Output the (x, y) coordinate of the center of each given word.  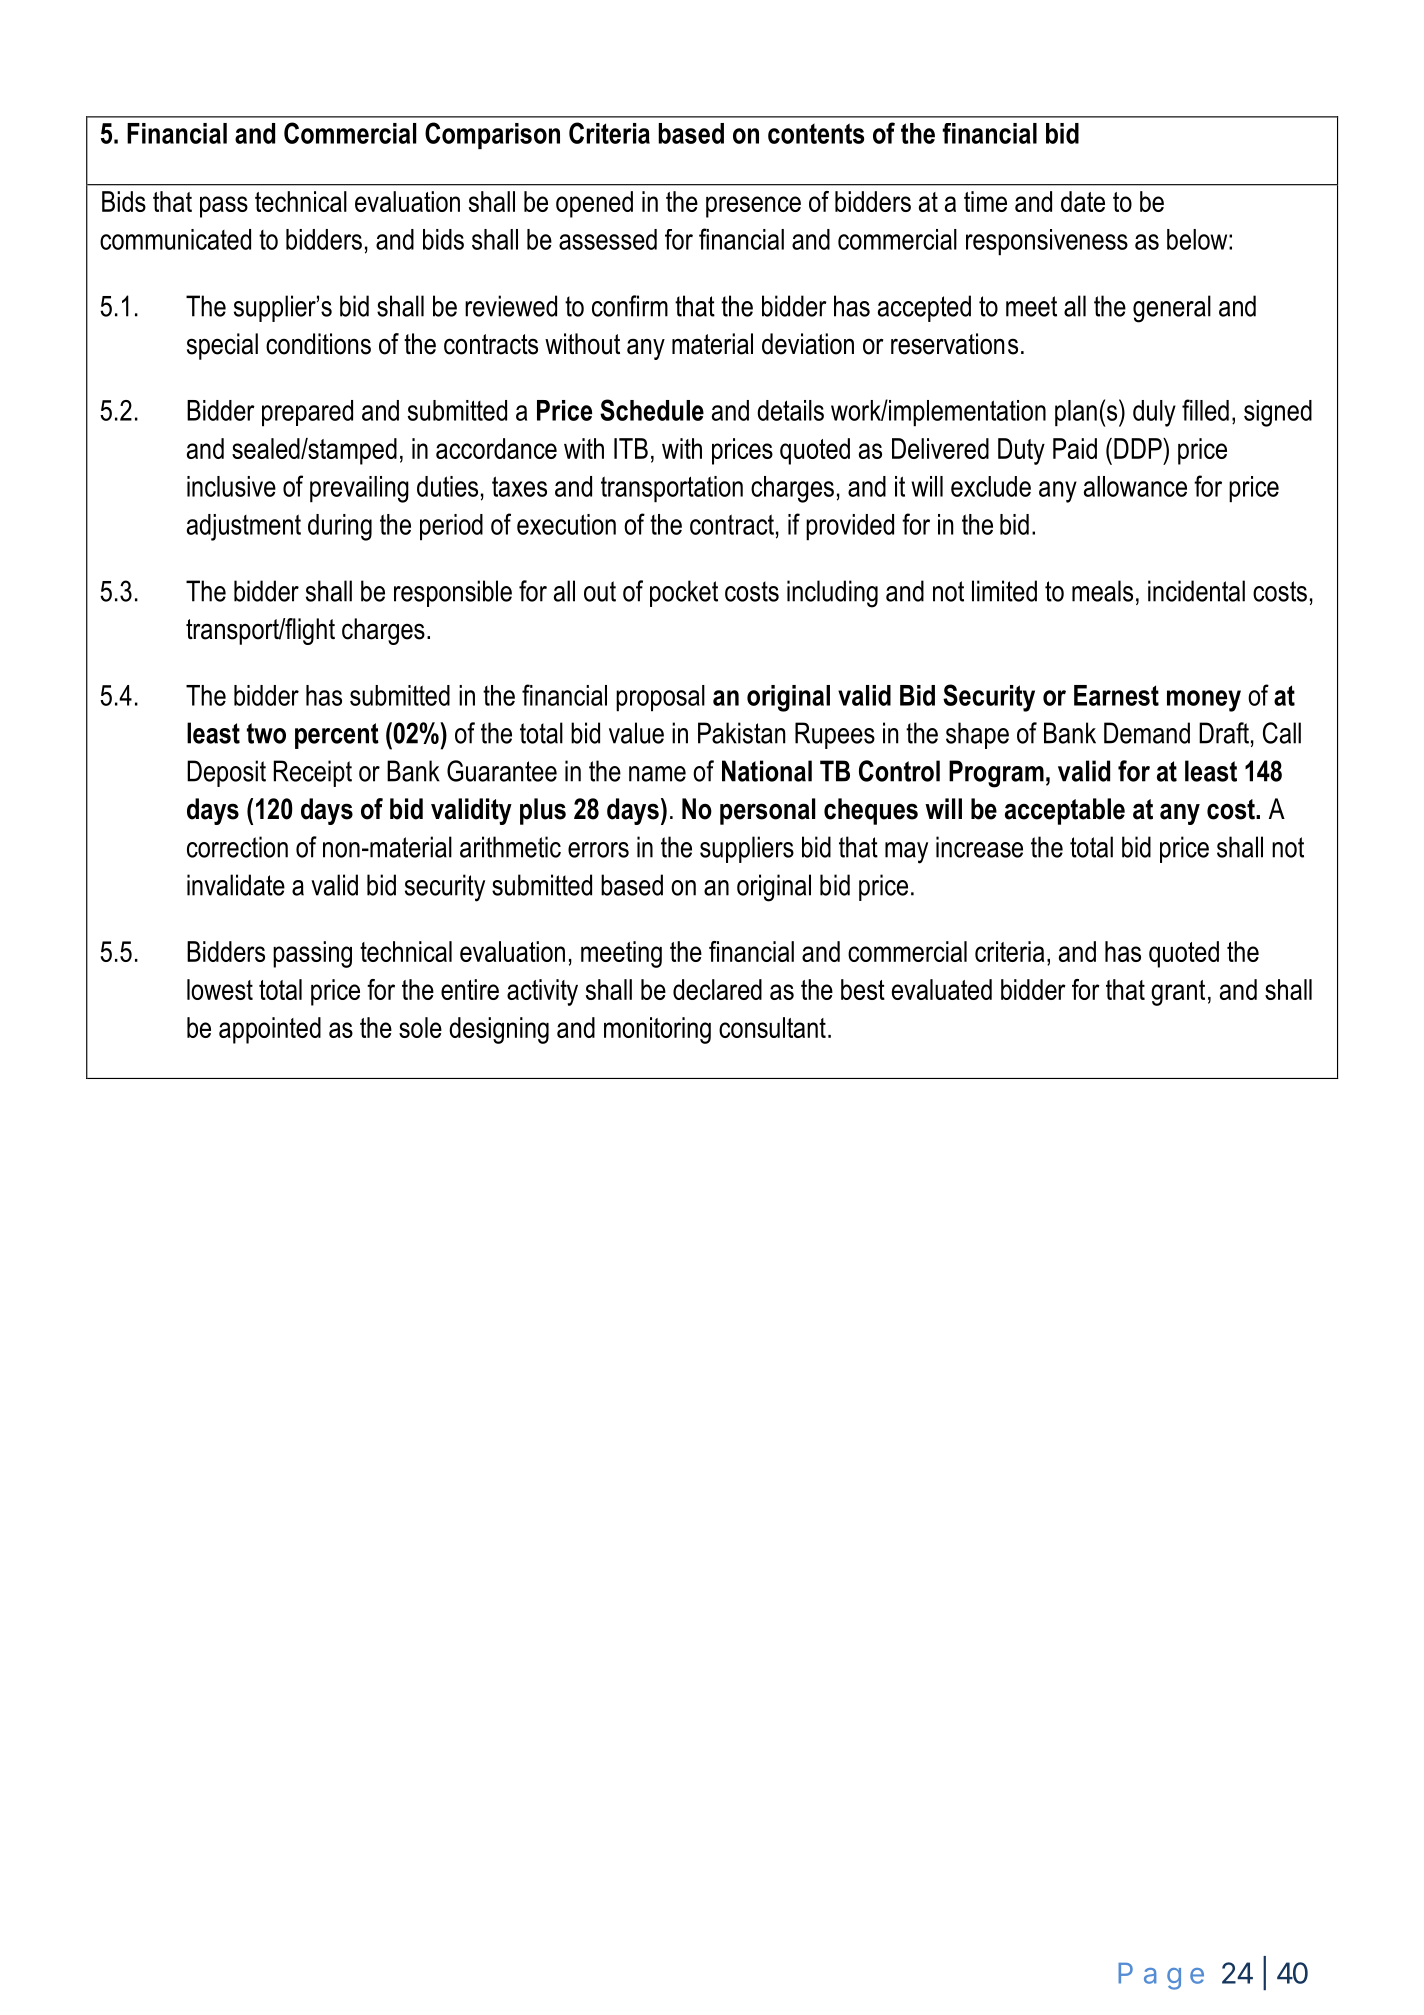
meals (1102, 591)
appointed (270, 1030)
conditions (318, 344)
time (985, 201)
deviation (808, 344)
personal (767, 811)
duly (1154, 413)
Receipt (313, 773)
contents (816, 133)
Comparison (492, 135)
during (340, 527)
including (832, 594)
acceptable (1065, 811)
